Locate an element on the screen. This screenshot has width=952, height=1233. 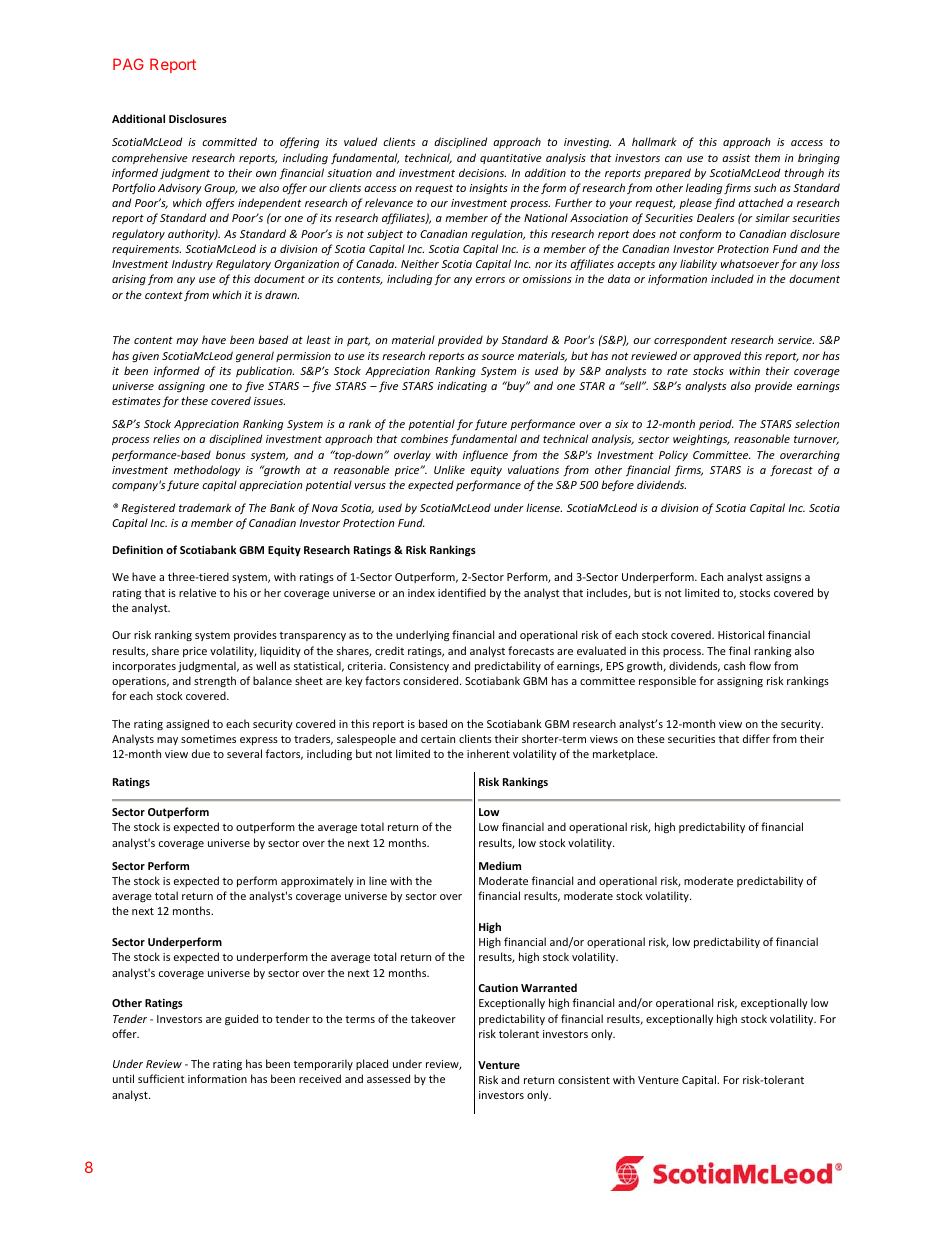
Unlike is located at coordinates (449, 469).
